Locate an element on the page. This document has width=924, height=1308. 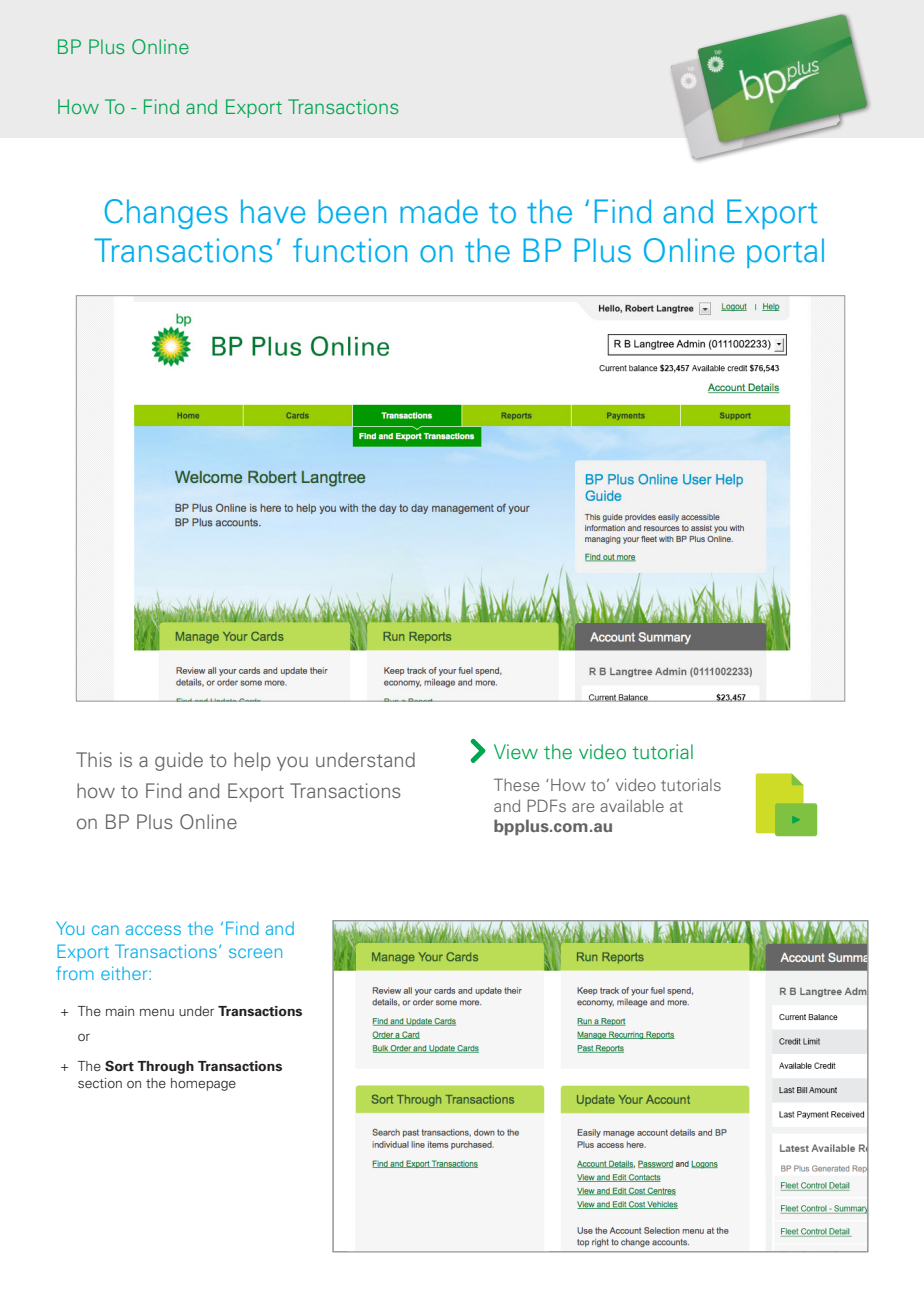
have is located at coordinates (273, 211).
